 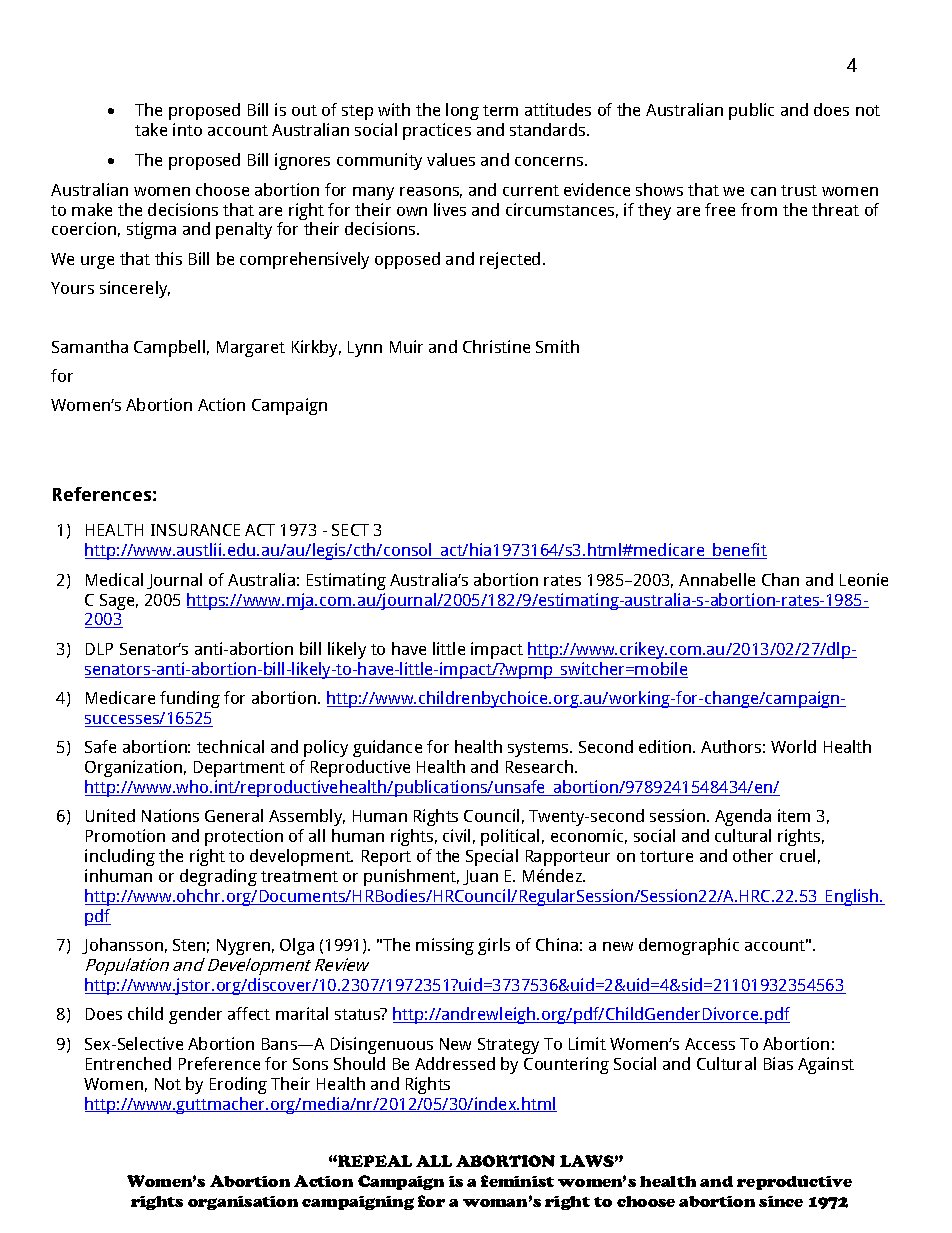 I want to click on Samantha, so click(x=90, y=346).
